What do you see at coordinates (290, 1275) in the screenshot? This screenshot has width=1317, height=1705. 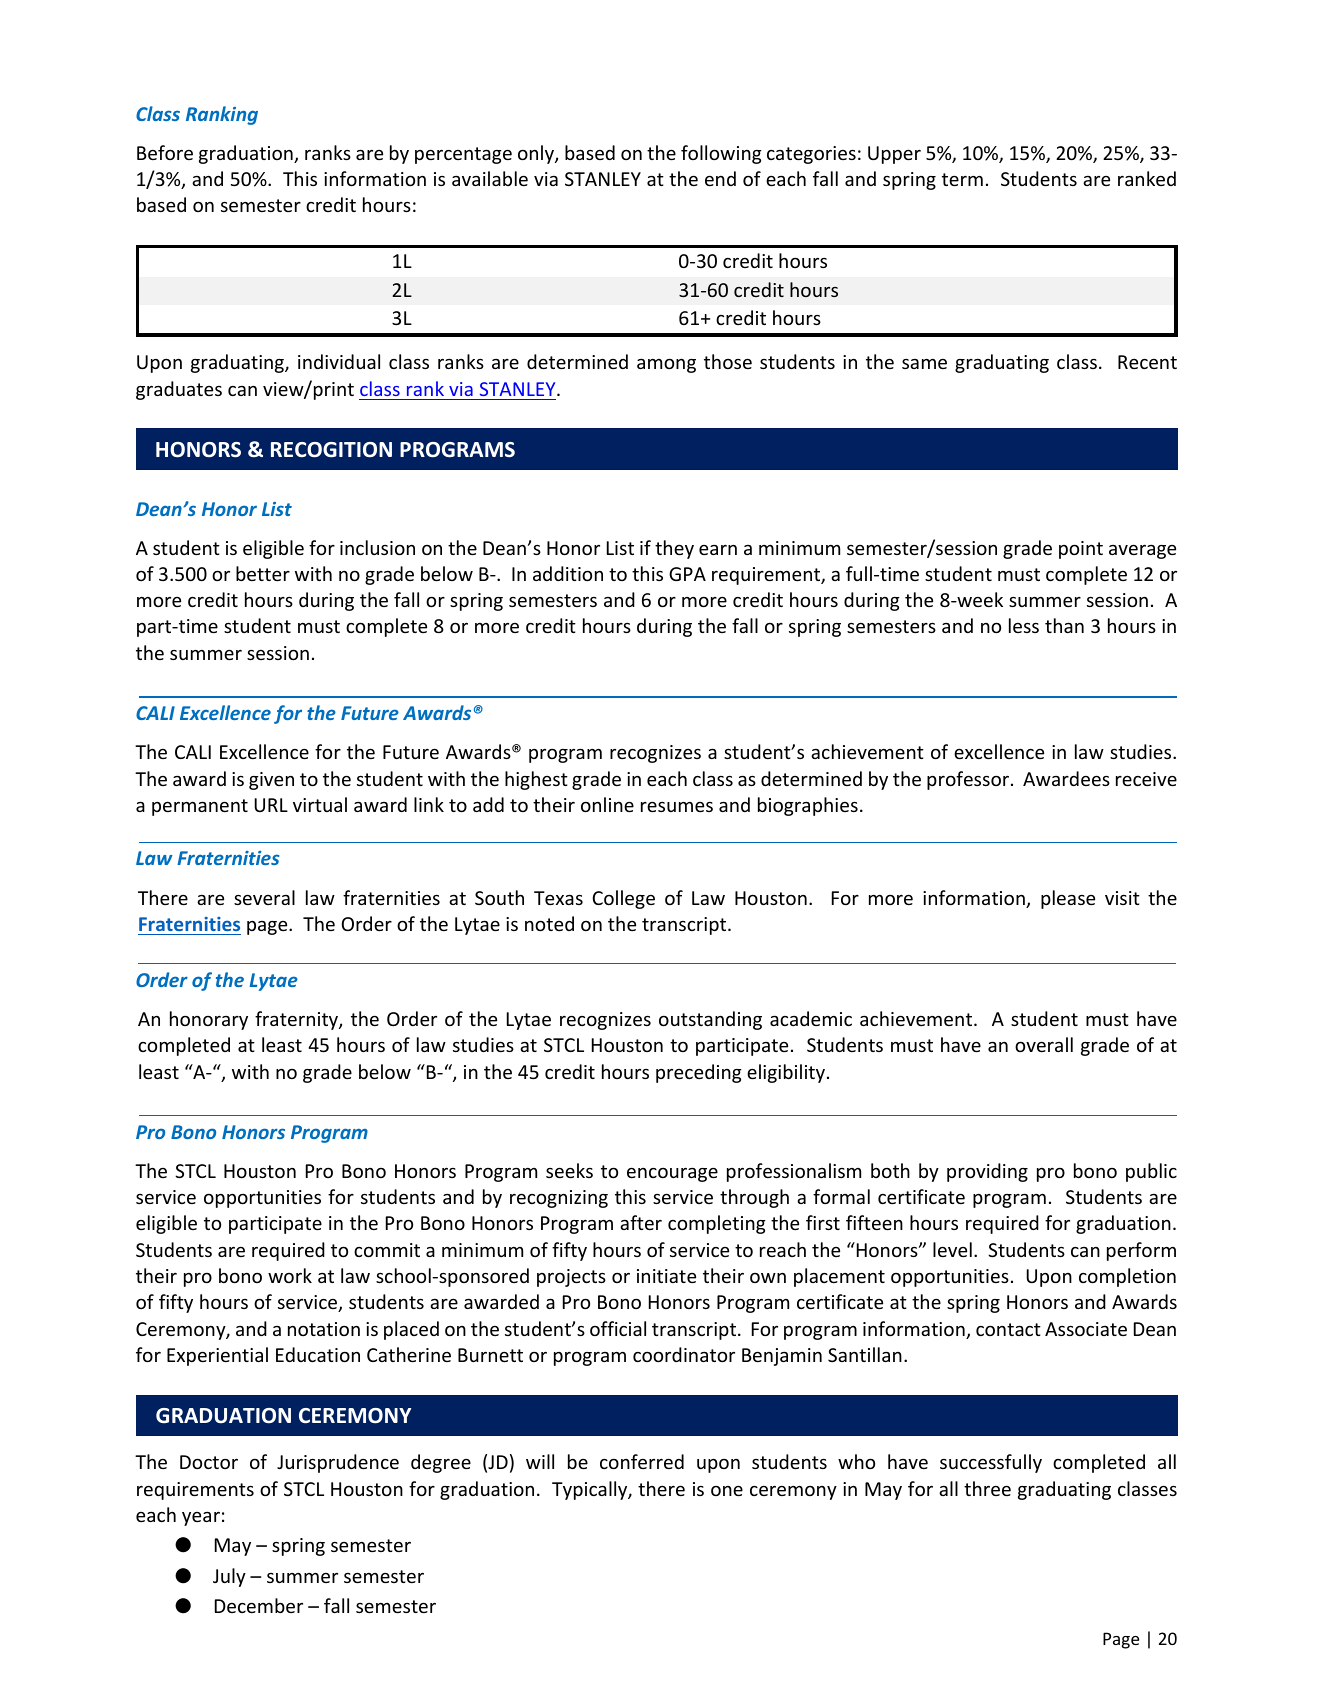 I see `work` at bounding box center [290, 1275].
